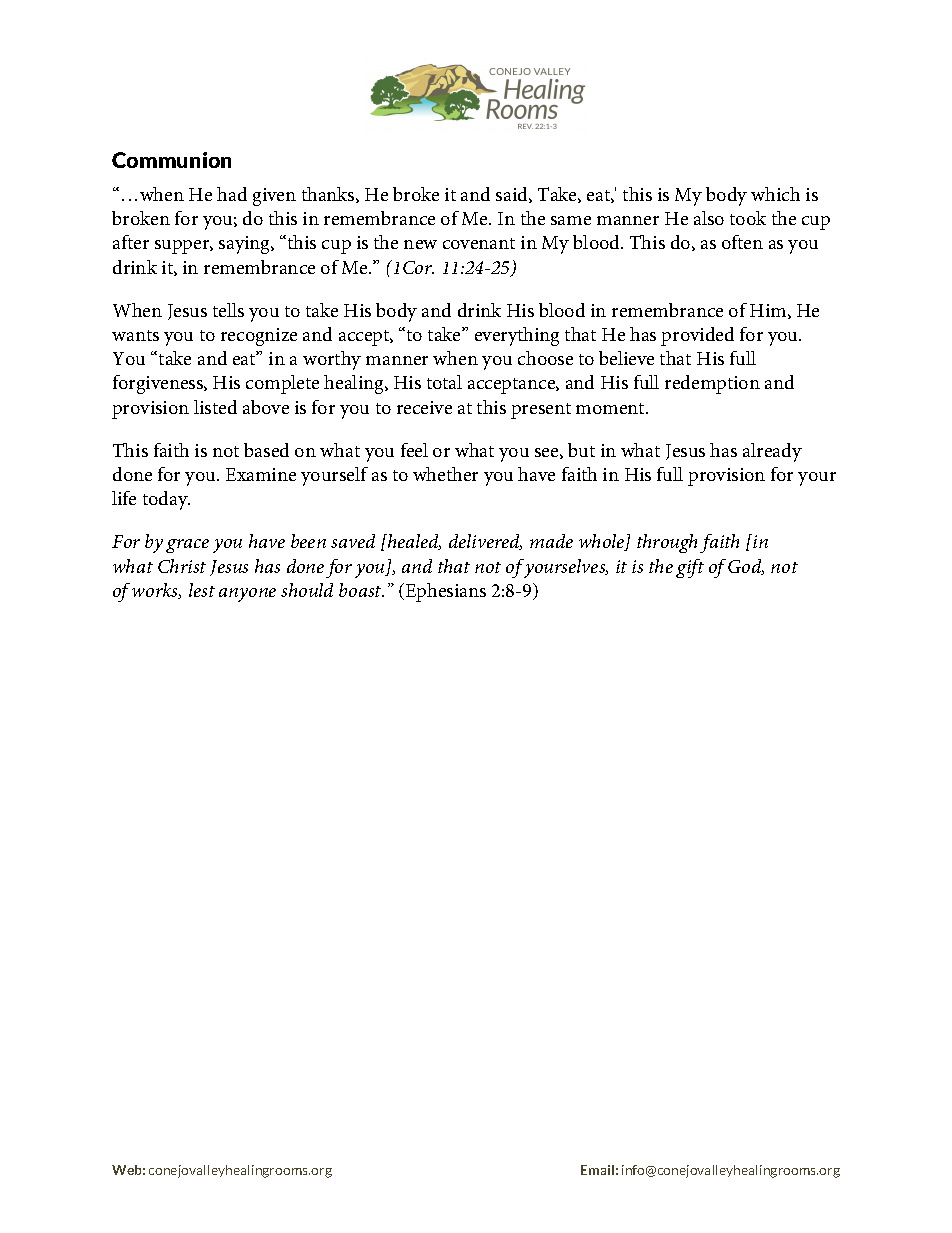 The image size is (952, 1233). I want to click on which, so click(775, 194).
